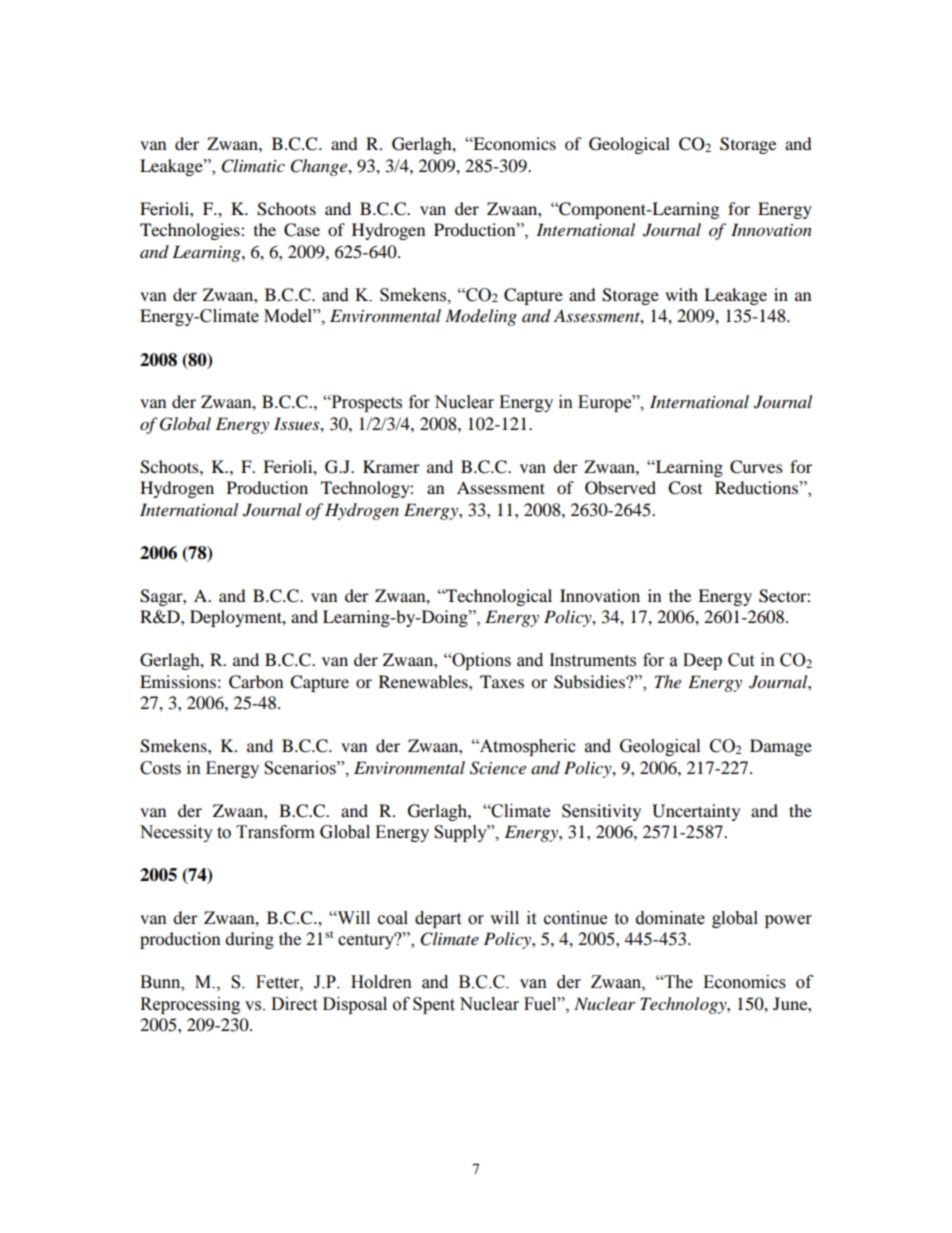 Image resolution: width=952 pixels, height=1233 pixels. I want to click on Deep, so click(702, 661).
